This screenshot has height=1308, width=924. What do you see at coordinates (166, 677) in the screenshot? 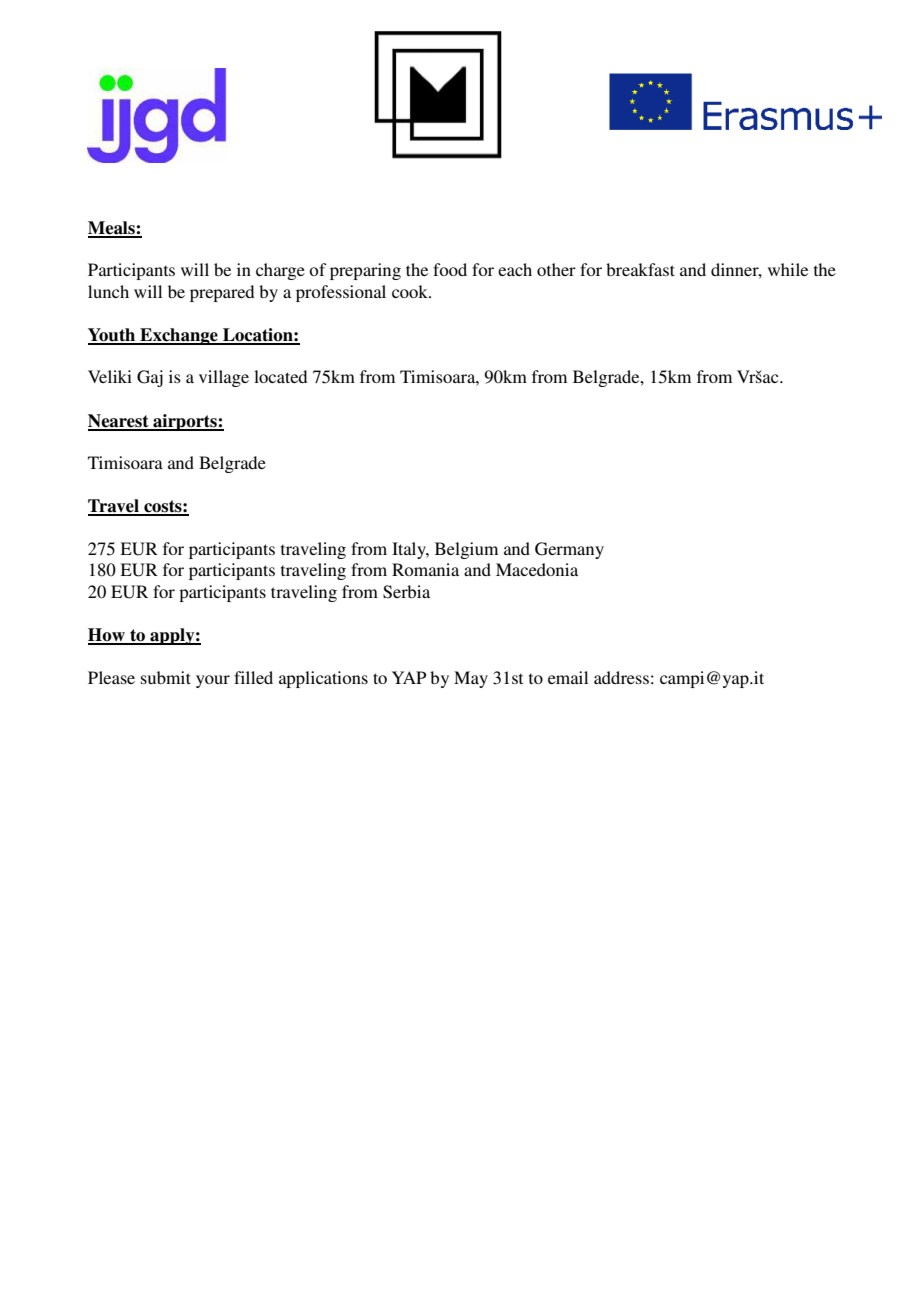
I see `submit` at bounding box center [166, 677].
